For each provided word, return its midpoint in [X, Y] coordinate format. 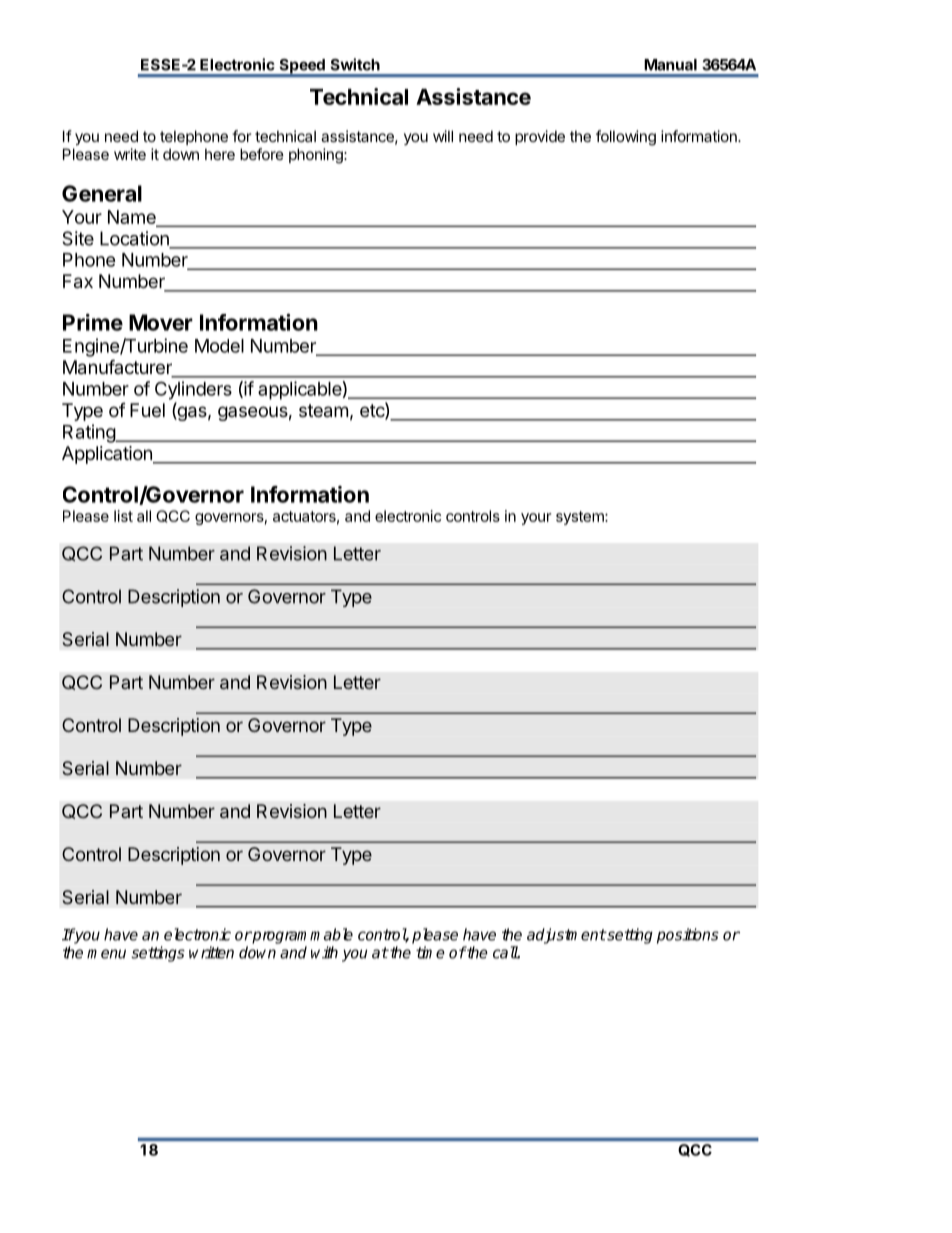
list [123, 516]
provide [540, 137]
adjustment [566, 936]
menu [106, 954]
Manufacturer [118, 368]
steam [323, 411]
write [130, 154]
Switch [355, 64]
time [430, 952]
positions [688, 936]
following [626, 138]
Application [108, 455]
